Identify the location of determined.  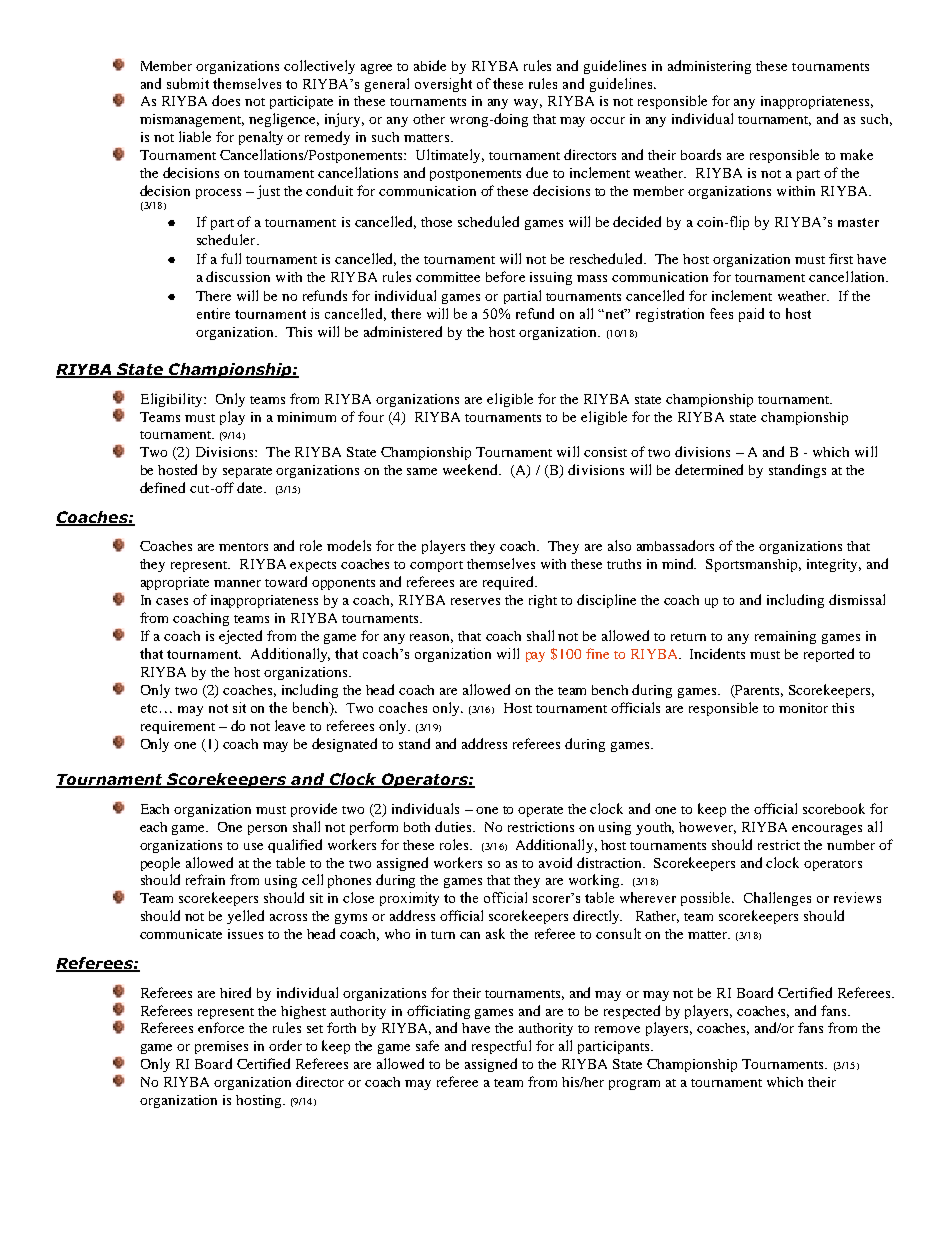
(709, 469).
